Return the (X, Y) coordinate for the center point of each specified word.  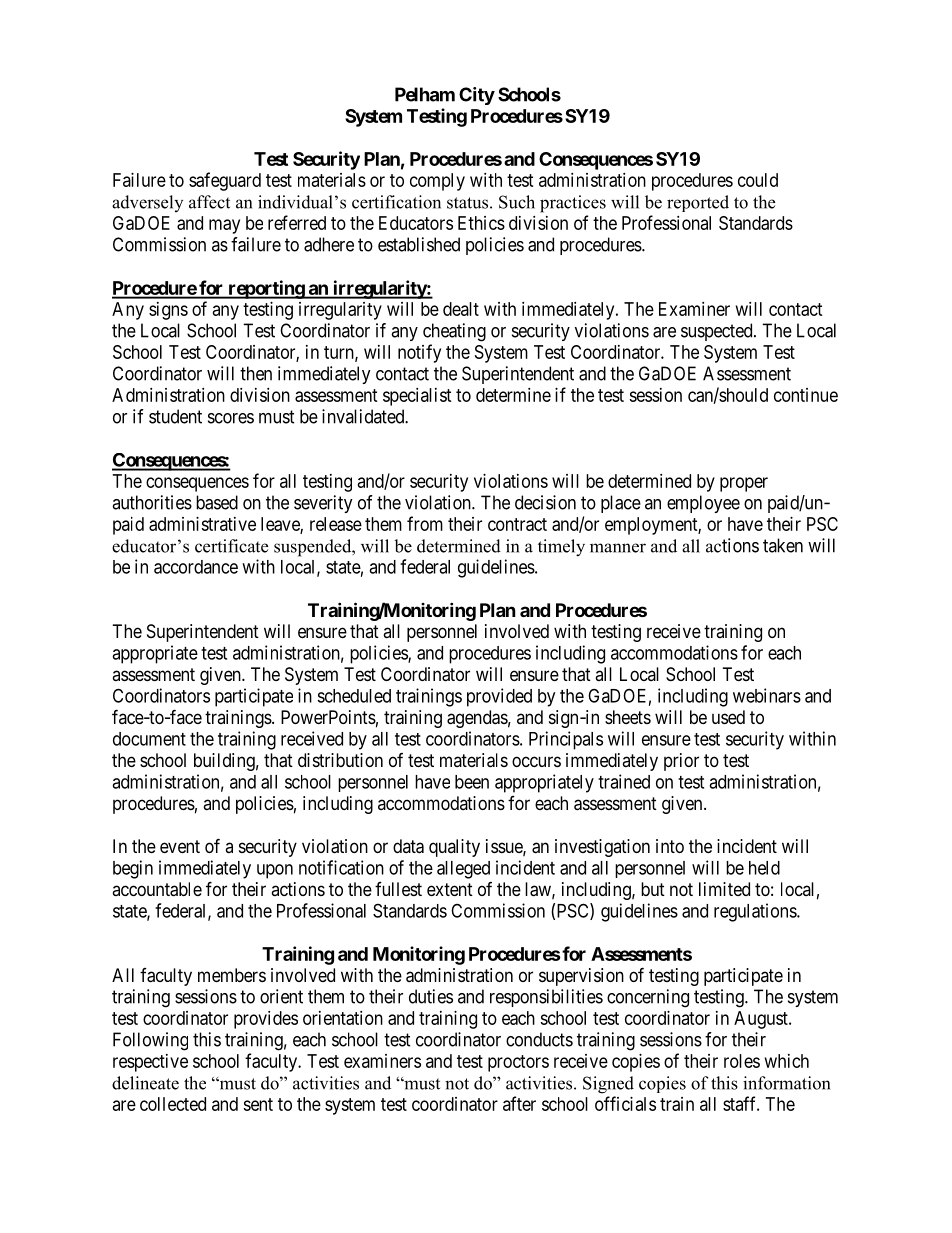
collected (173, 1104)
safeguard (225, 181)
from (425, 523)
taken (783, 545)
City (477, 96)
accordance (196, 567)
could (758, 180)
